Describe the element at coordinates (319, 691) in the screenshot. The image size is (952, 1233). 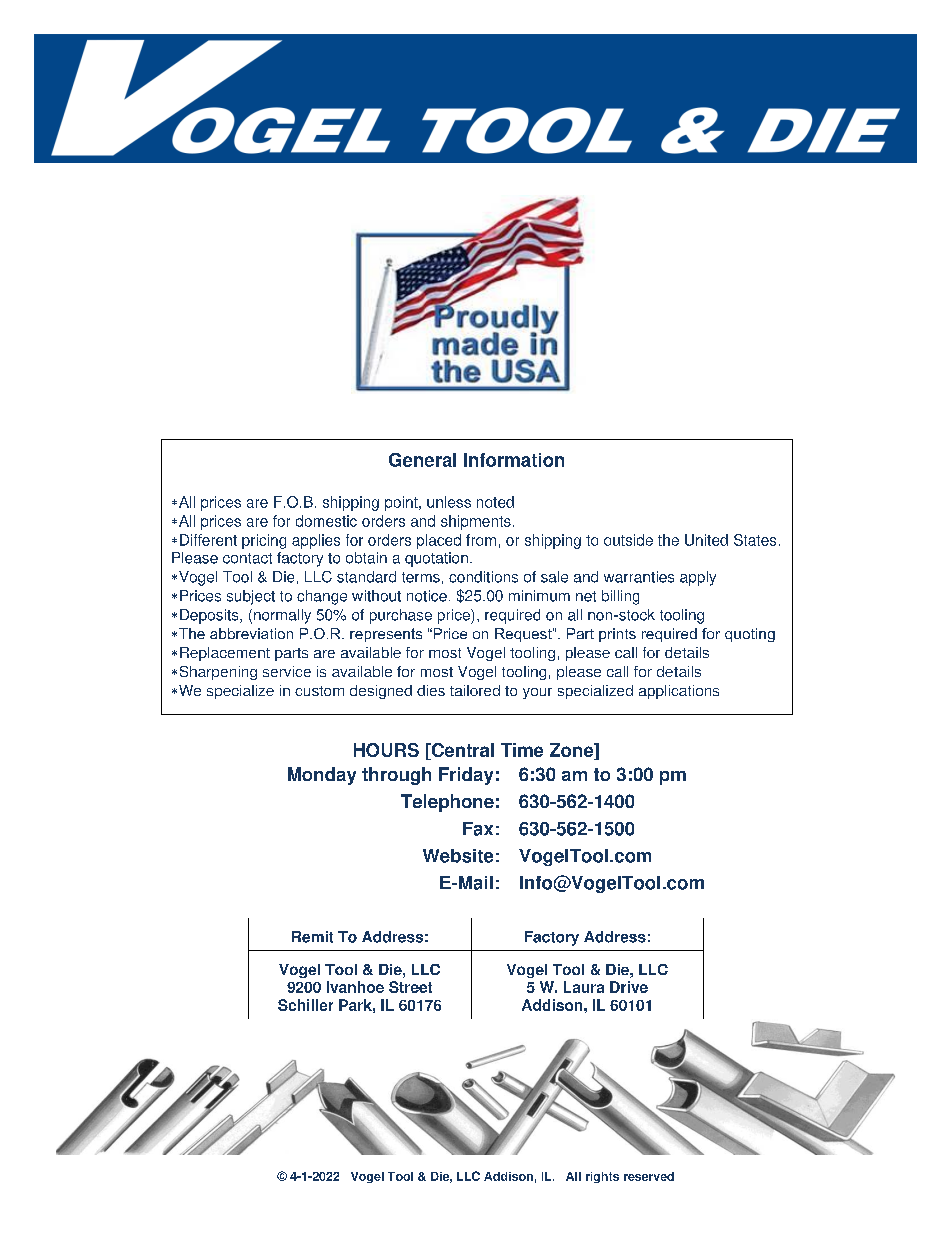
I see `custom` at that location.
